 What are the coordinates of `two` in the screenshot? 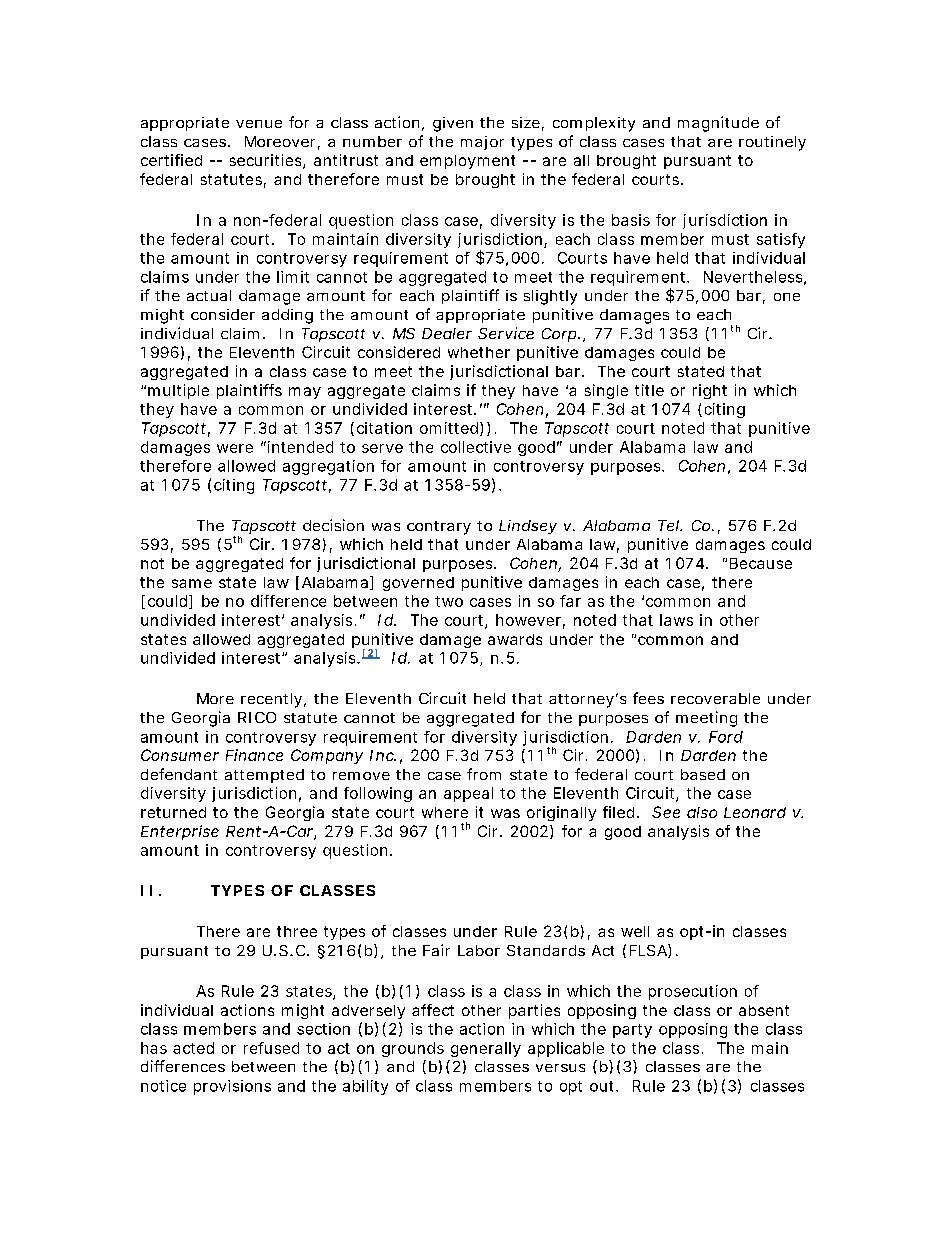 It's located at (449, 601).
